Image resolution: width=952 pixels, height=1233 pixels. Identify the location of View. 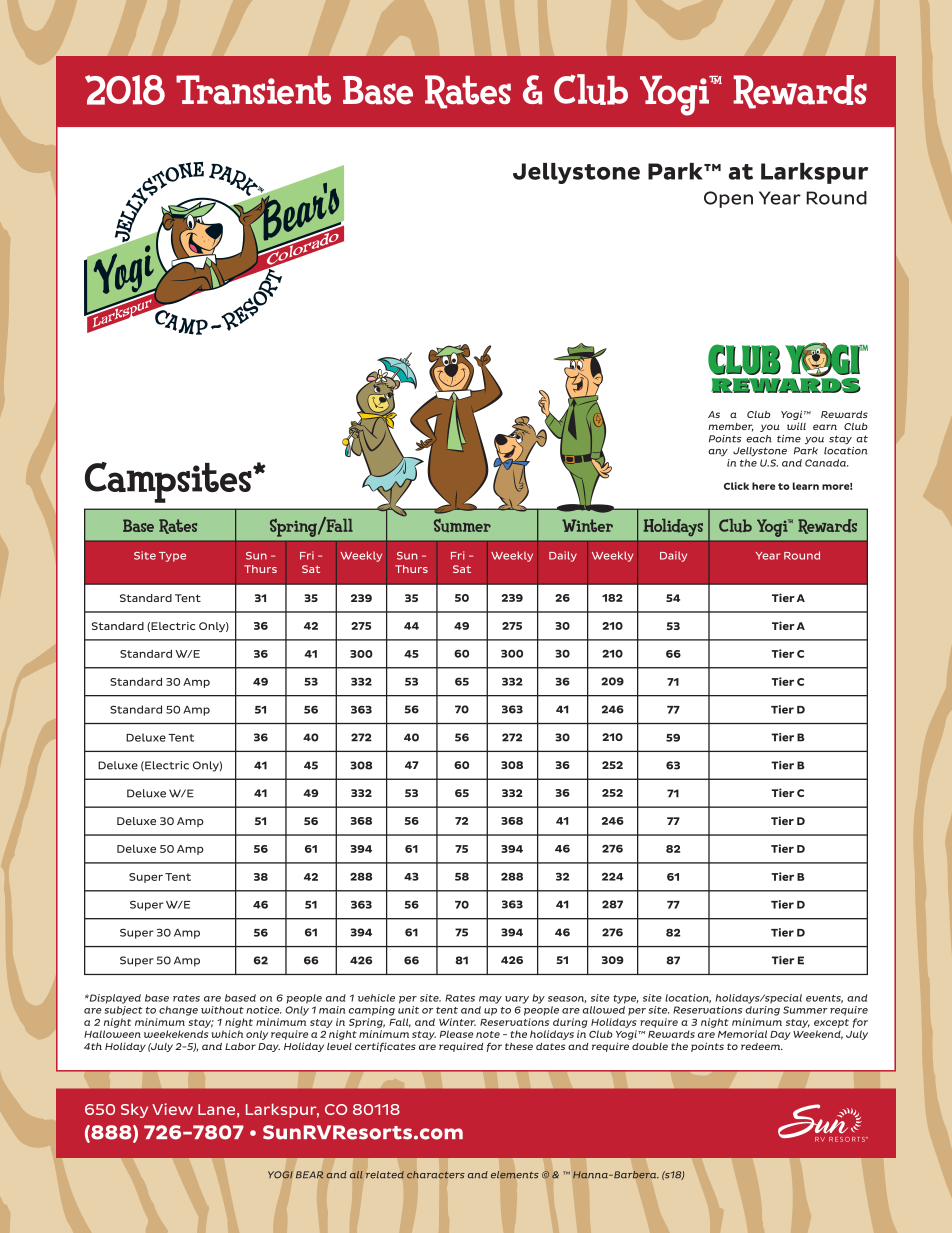
(172, 1109).
